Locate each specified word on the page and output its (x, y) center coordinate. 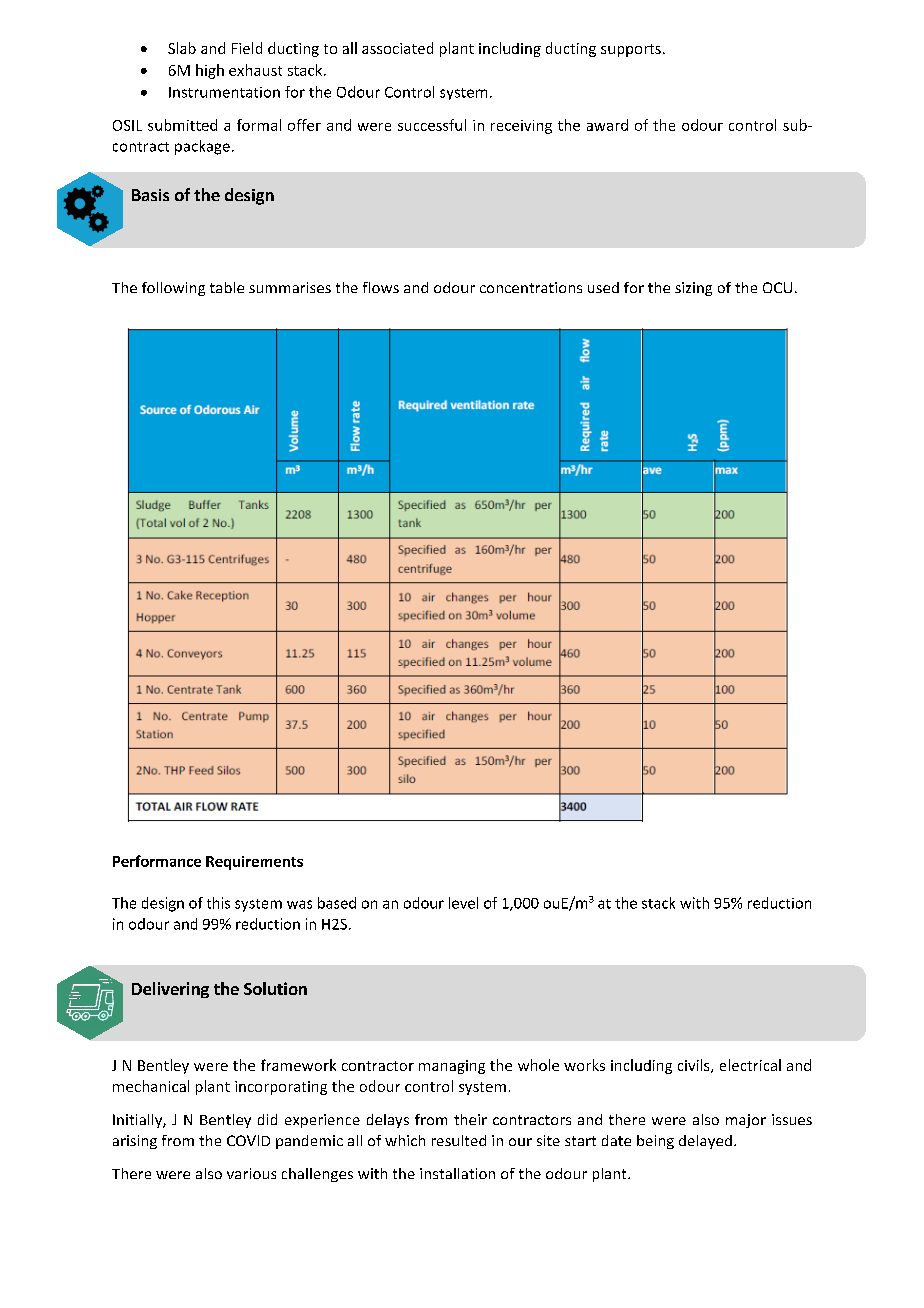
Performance (157, 861)
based (337, 903)
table (227, 287)
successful (432, 125)
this (218, 903)
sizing (693, 289)
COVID (248, 1140)
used (603, 287)
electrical (750, 1065)
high (210, 71)
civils (695, 1066)
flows (381, 287)
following (173, 289)
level (463, 903)
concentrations (531, 287)
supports (631, 50)
